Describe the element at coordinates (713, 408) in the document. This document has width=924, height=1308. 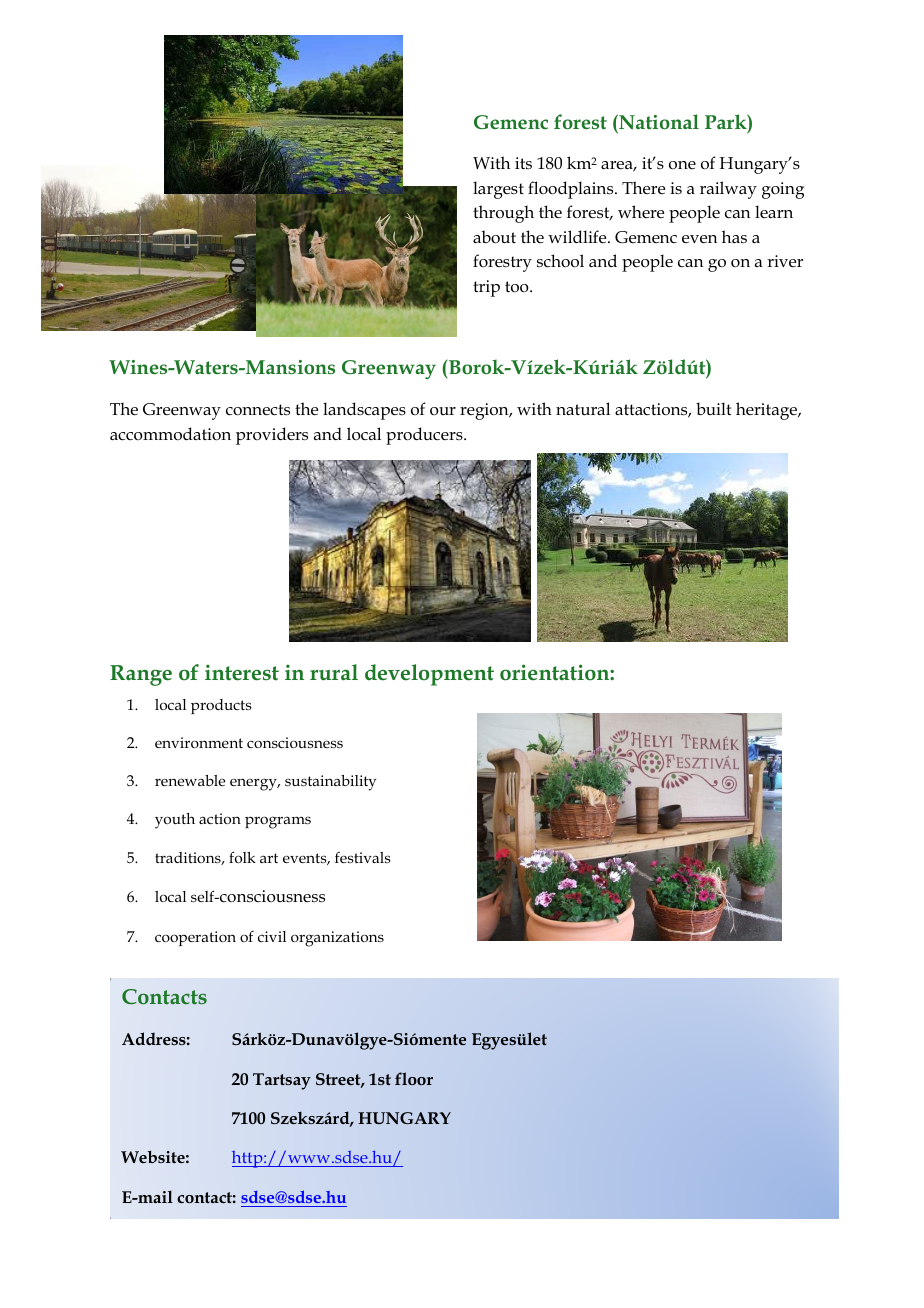
I see `built` at that location.
